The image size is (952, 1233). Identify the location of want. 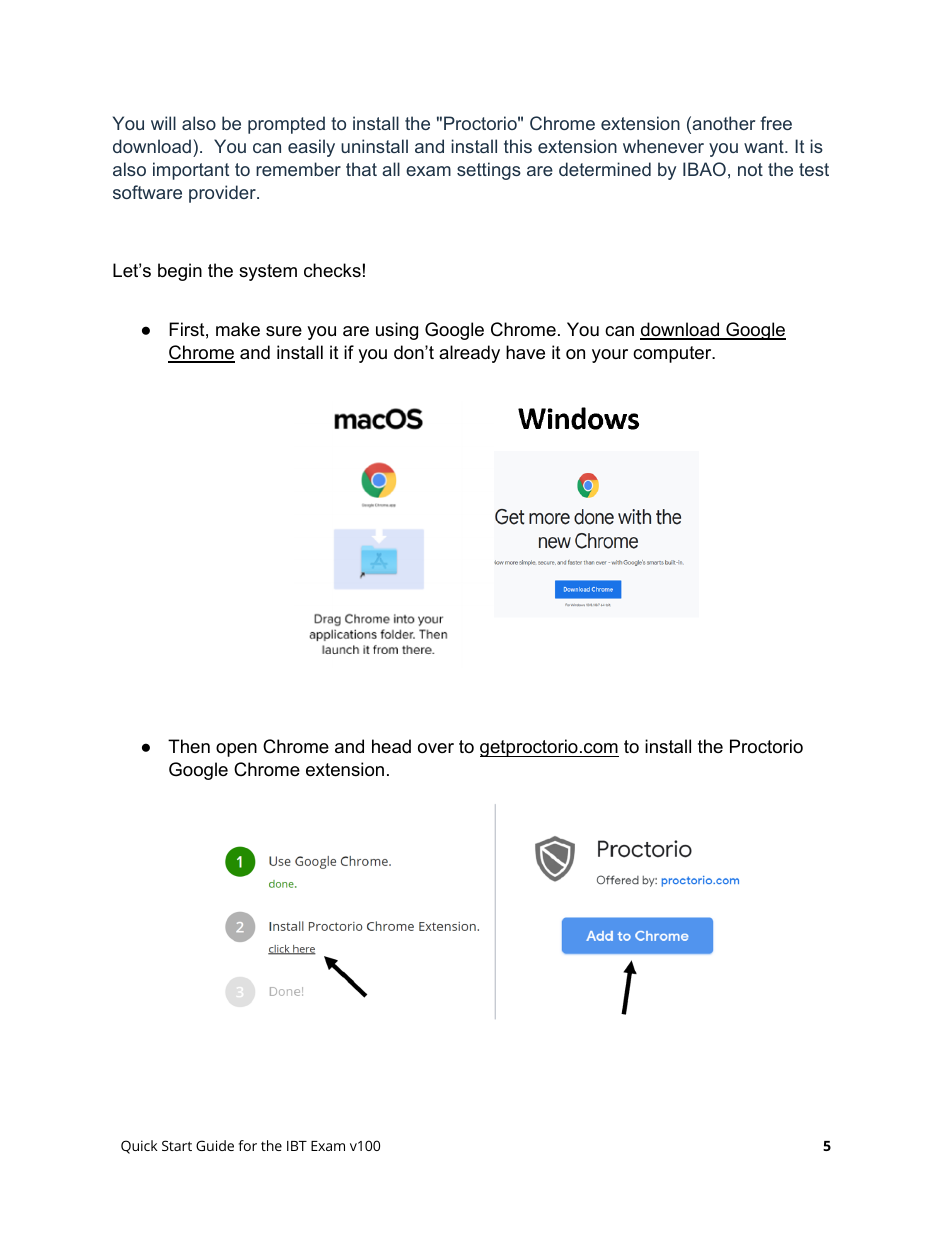
(765, 146).
